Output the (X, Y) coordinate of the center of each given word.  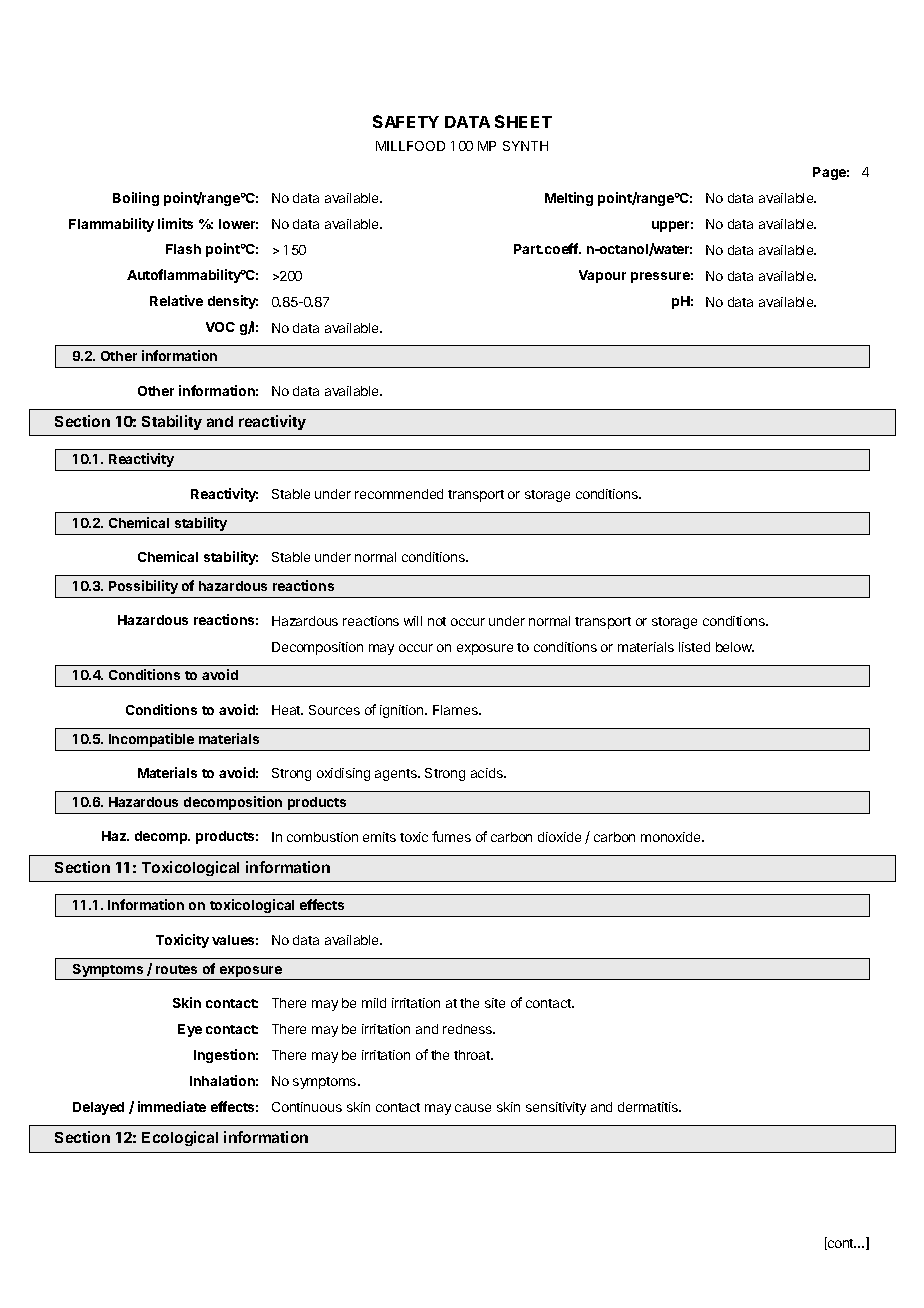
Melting (569, 199)
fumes (451, 836)
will (413, 621)
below (735, 647)
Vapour (602, 276)
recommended (399, 494)
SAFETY (406, 121)
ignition (403, 711)
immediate (172, 1106)
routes (176, 969)
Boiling (136, 199)
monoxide (672, 837)
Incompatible (151, 740)
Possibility (143, 587)
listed (694, 647)
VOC (220, 327)
